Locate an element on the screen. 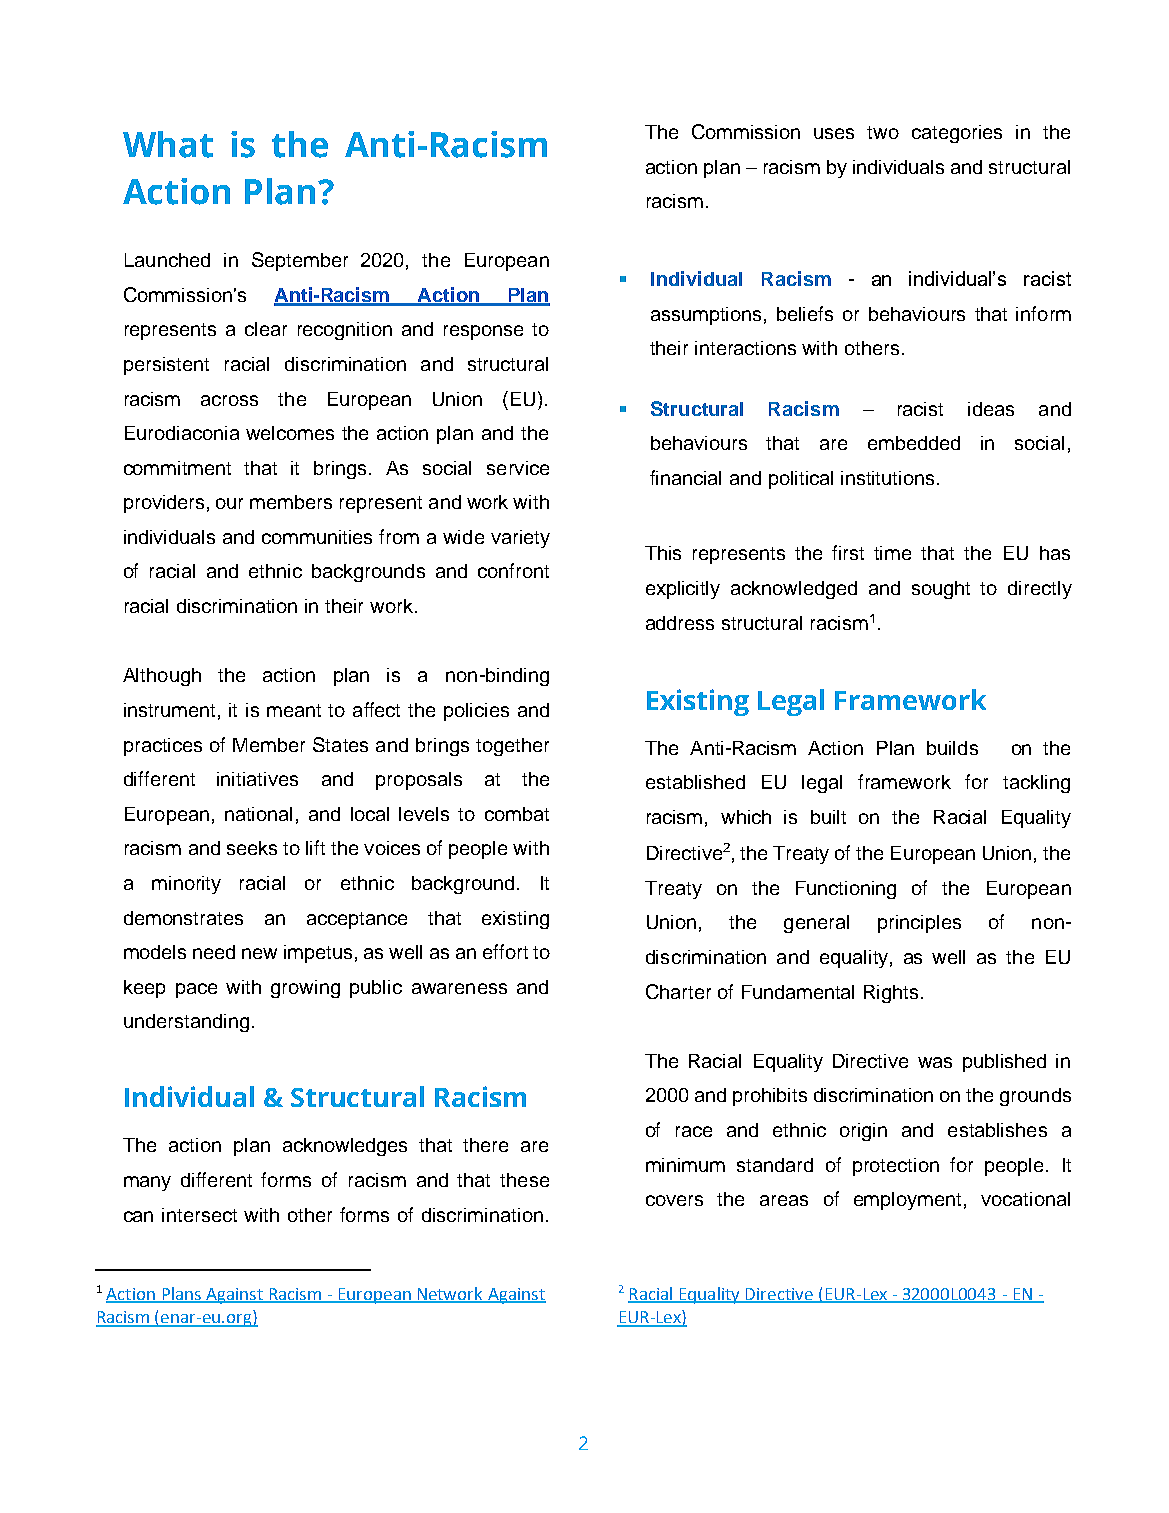 The height and width of the screenshot is (1513, 1169). categories is located at coordinates (957, 134).
